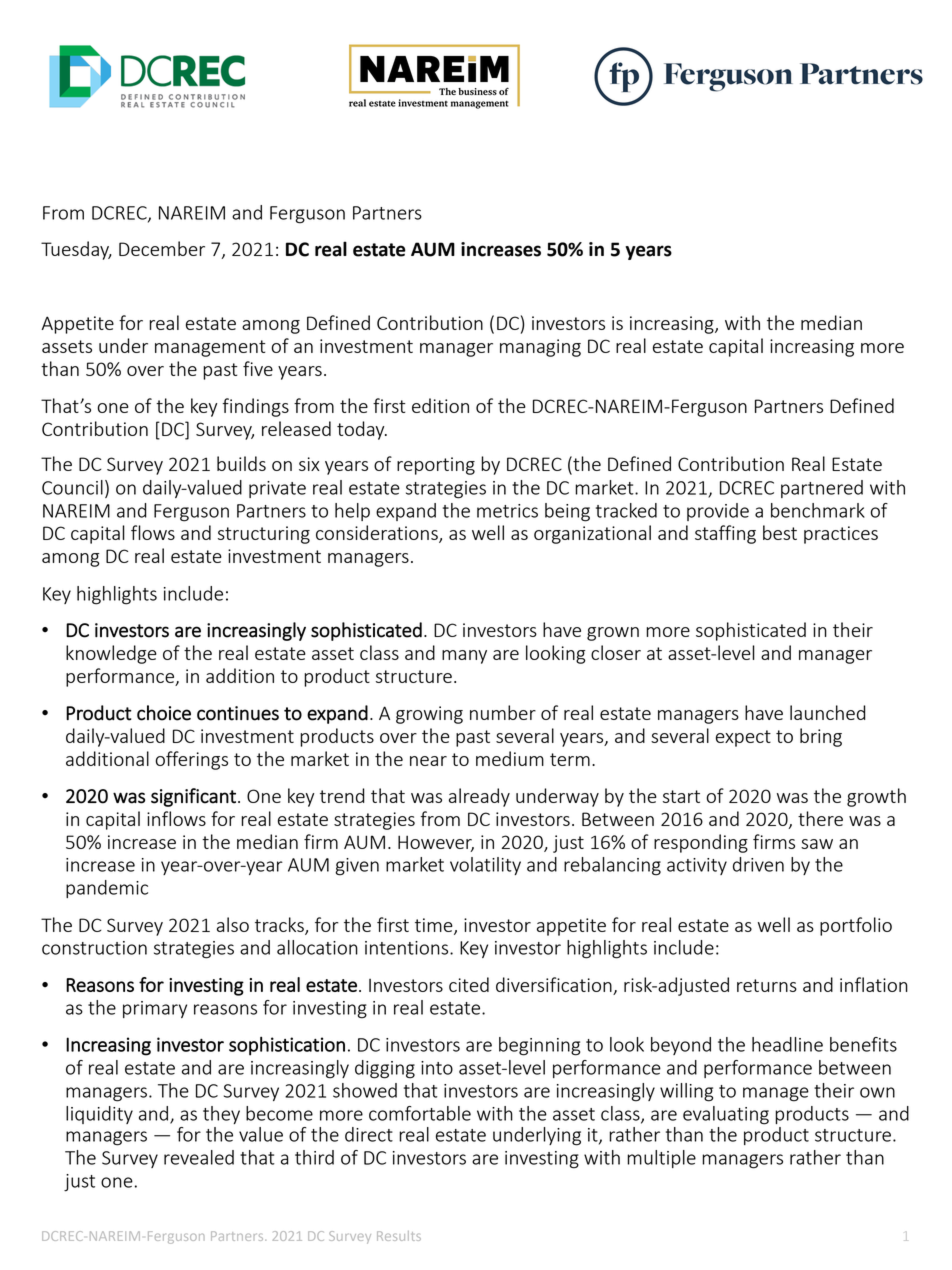 This image has height=1270, width=952. Describe the element at coordinates (822, 489) in the image. I see `partnered` at that location.
